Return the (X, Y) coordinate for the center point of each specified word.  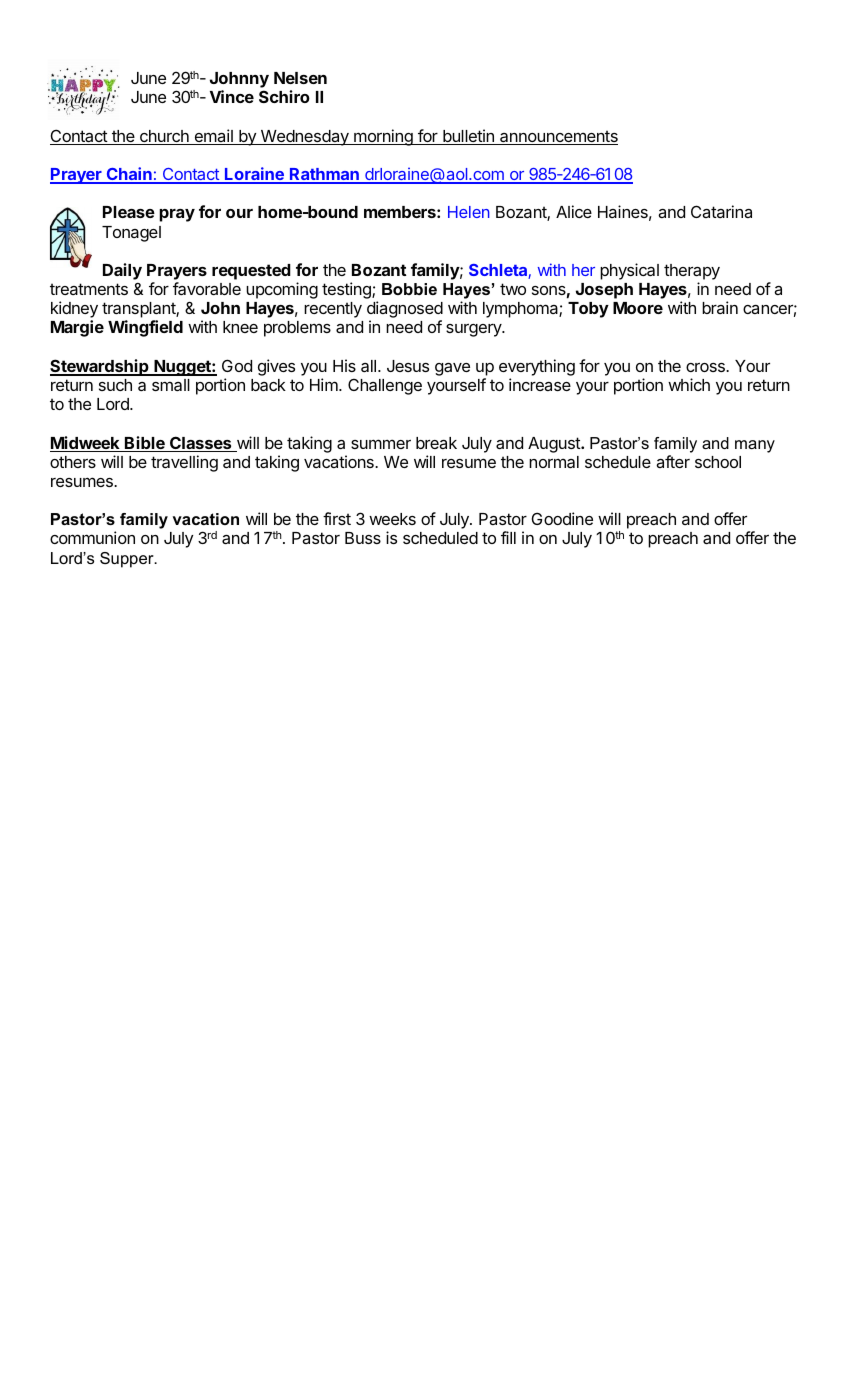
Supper (128, 560)
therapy (692, 272)
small (171, 385)
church (164, 137)
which (689, 384)
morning (383, 137)
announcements (558, 137)
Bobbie (409, 289)
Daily (122, 271)
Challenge (385, 386)
